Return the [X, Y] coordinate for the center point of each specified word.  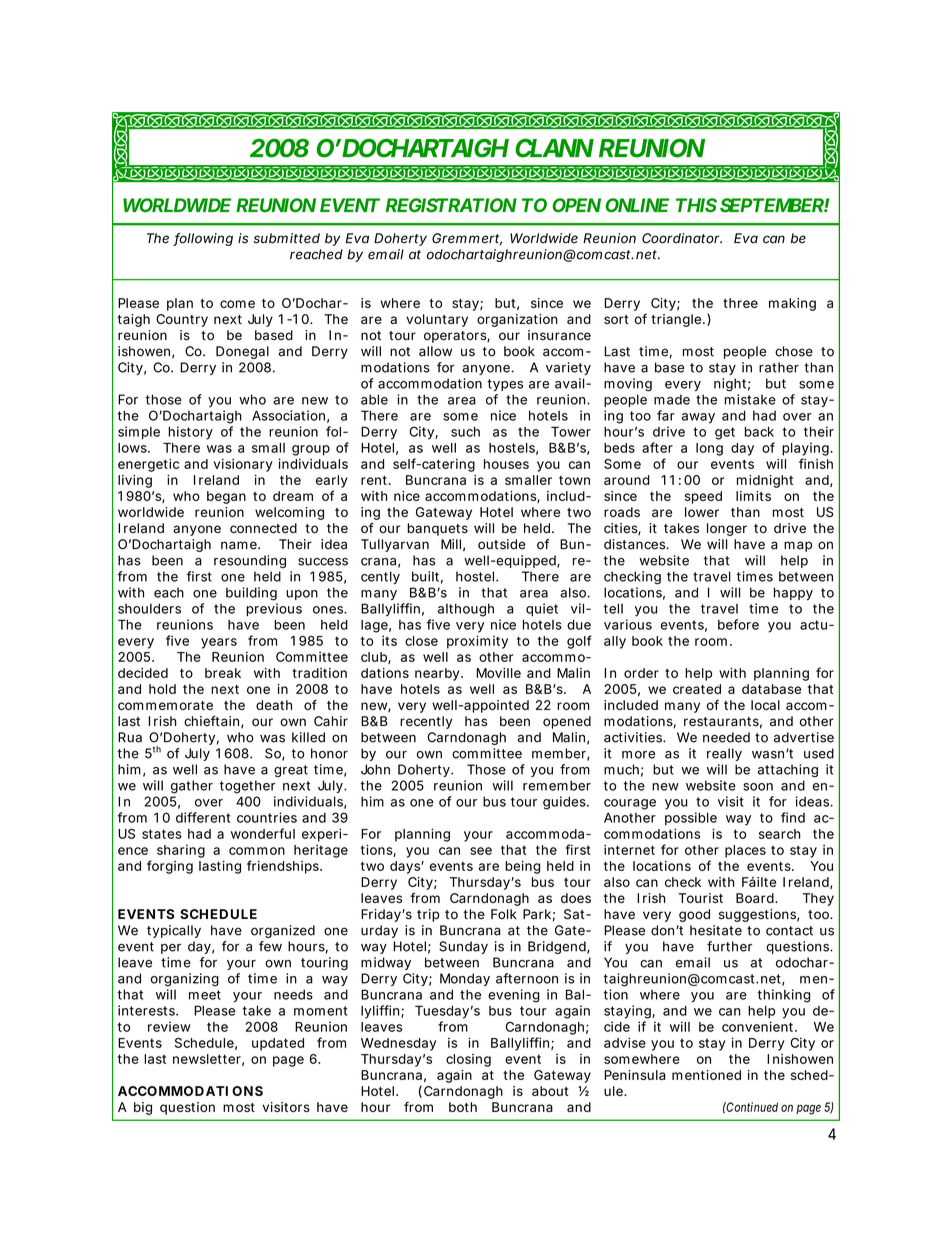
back [759, 432]
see [481, 851]
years [219, 643]
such [465, 432]
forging [170, 867]
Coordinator [682, 238]
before [738, 624]
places [745, 851]
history [190, 433]
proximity [477, 642]
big [143, 1108]
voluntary [437, 320]
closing [468, 1060]
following [203, 239]
